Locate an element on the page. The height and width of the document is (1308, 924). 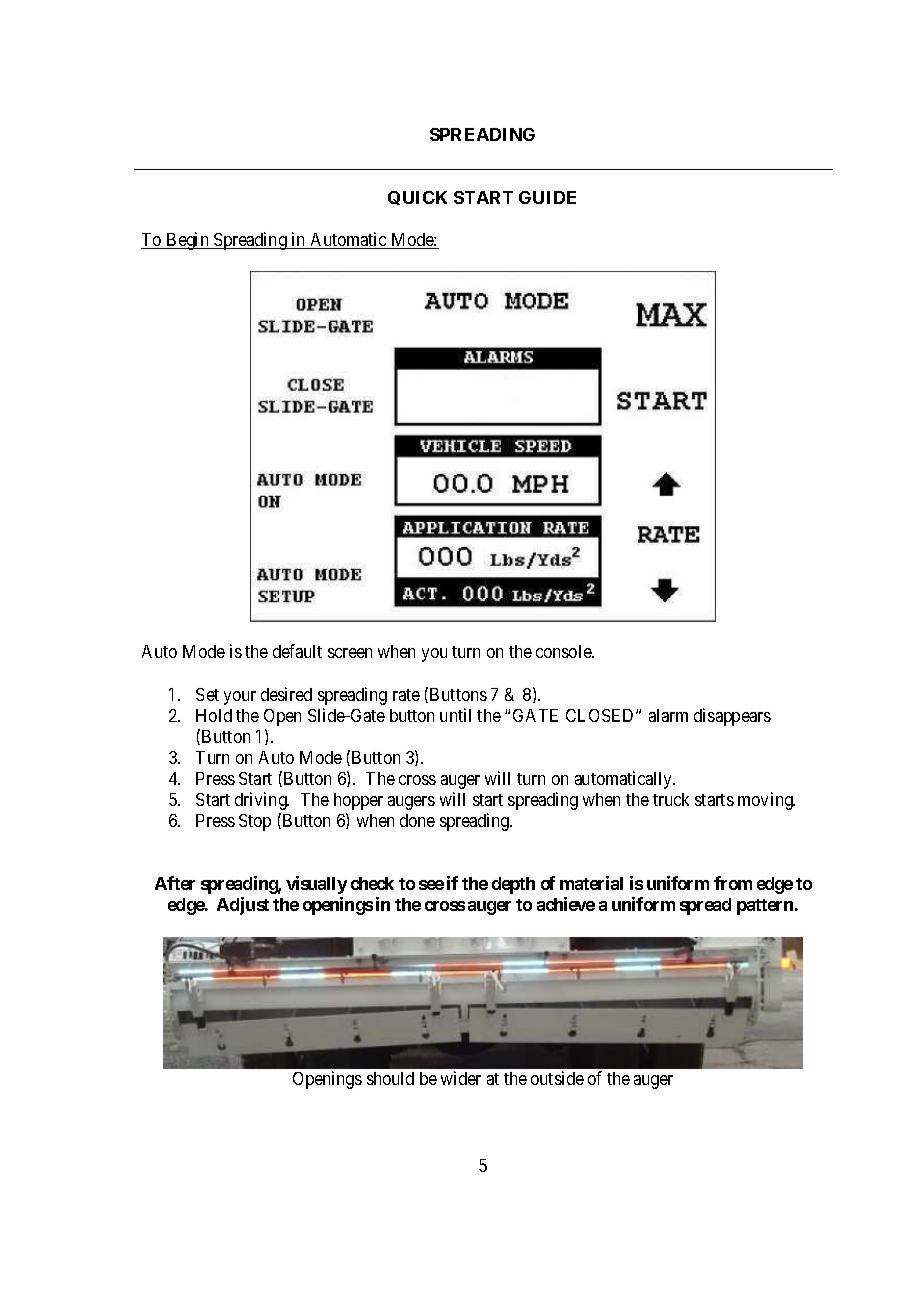
done is located at coordinates (417, 820).
